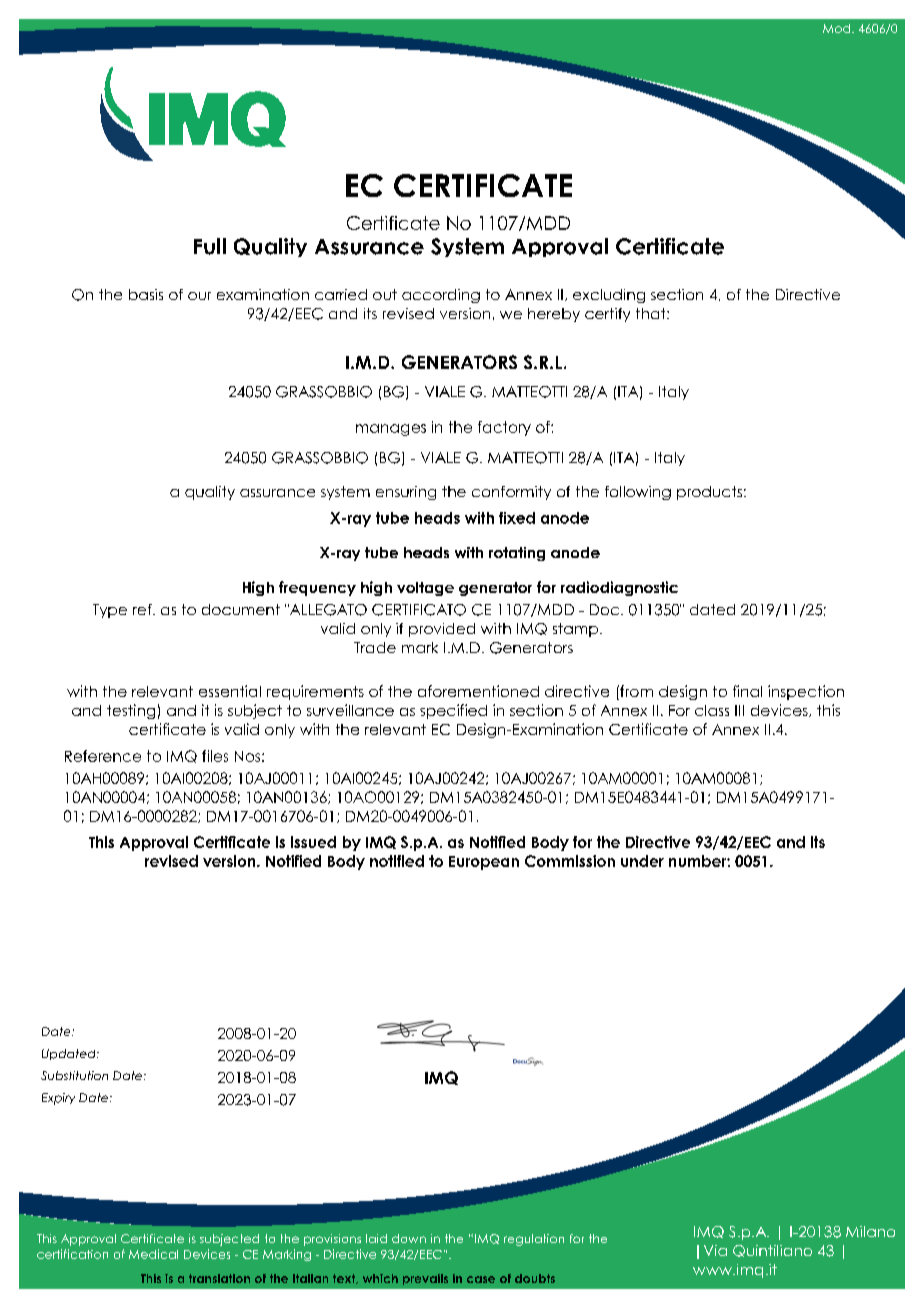 The height and width of the screenshot is (1308, 924). I want to click on under, so click(642, 861).
